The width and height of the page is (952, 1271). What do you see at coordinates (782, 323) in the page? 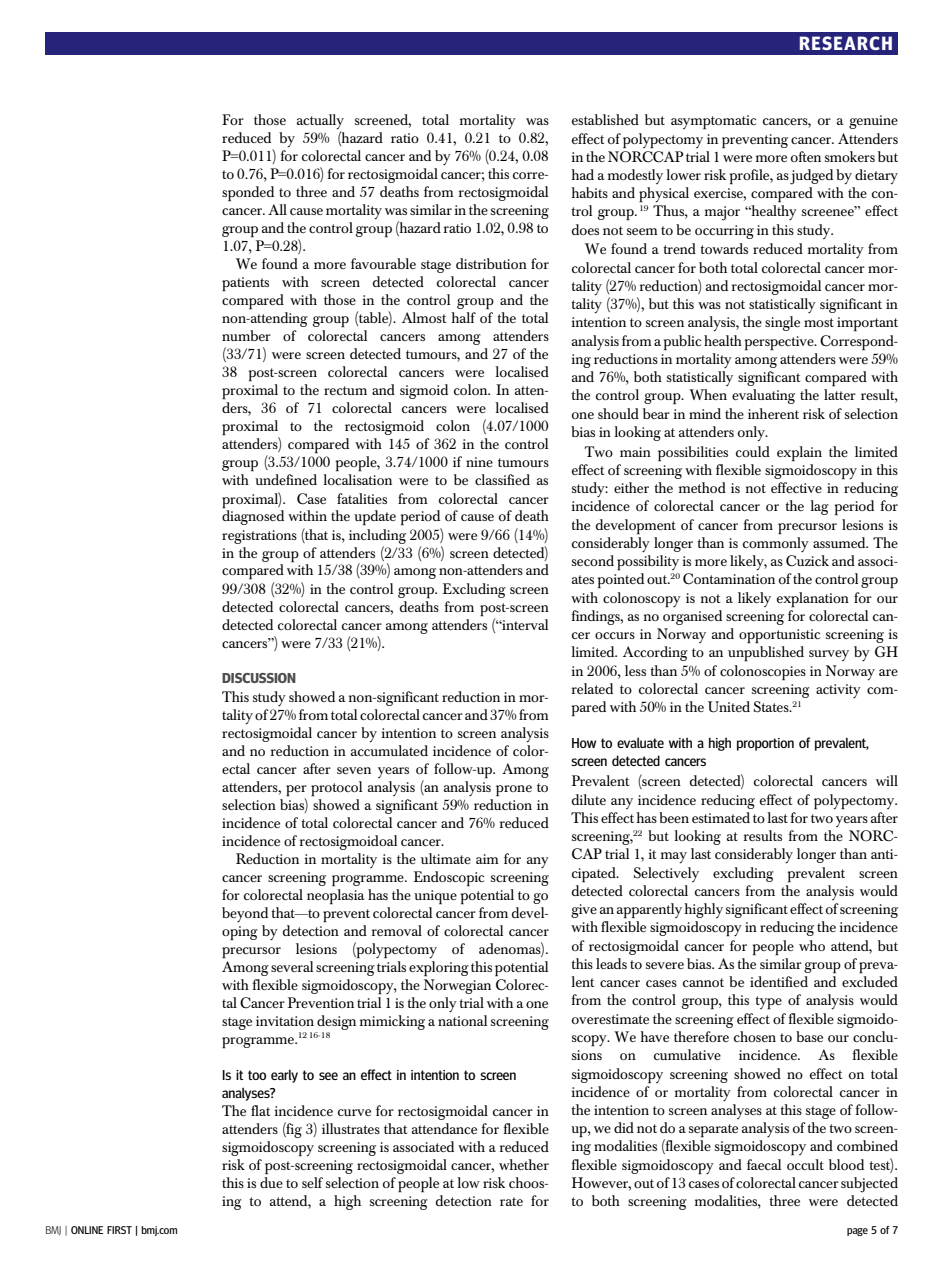
I see `single` at bounding box center [782, 323].
